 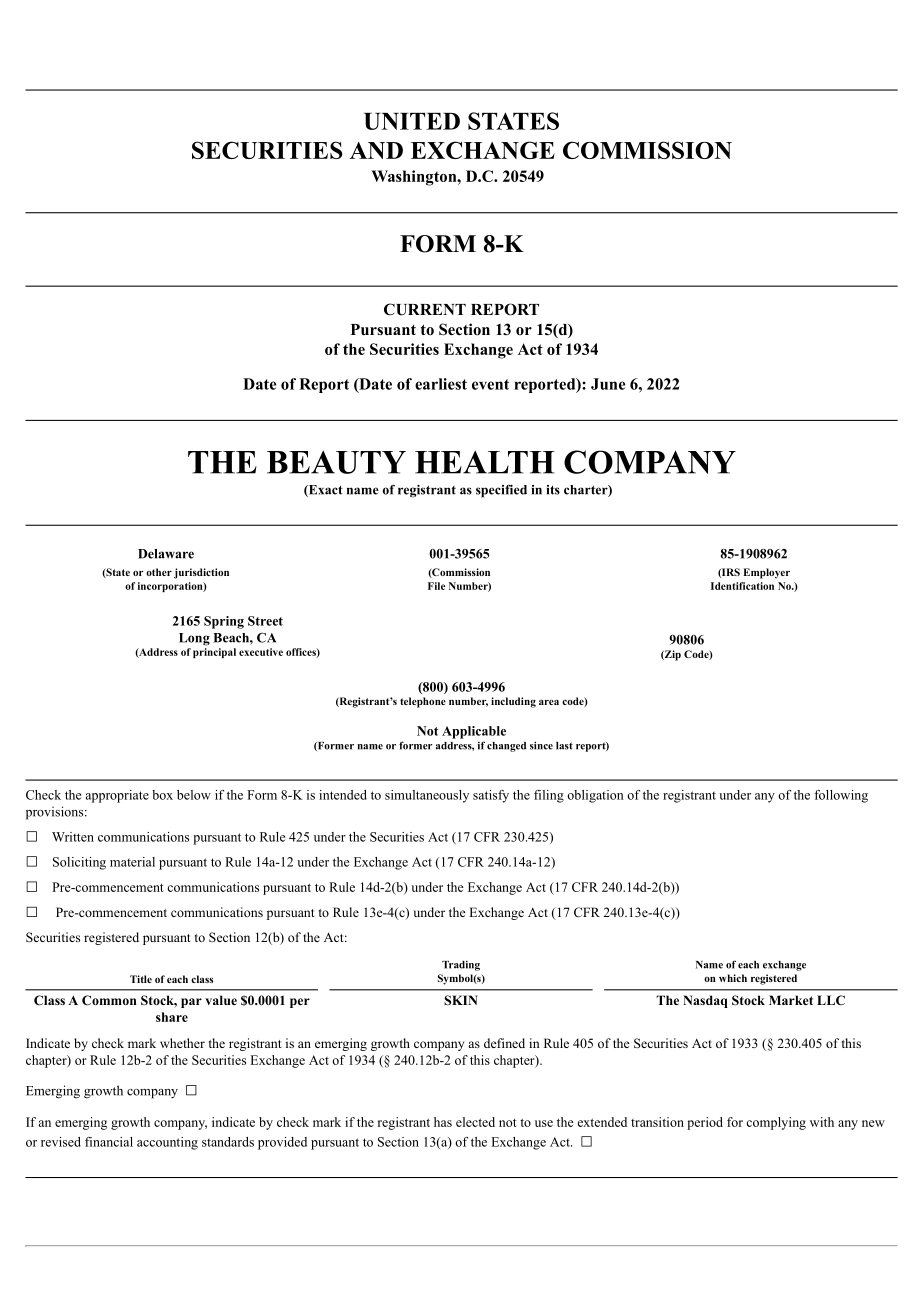 I want to click on specified, so click(x=501, y=491).
